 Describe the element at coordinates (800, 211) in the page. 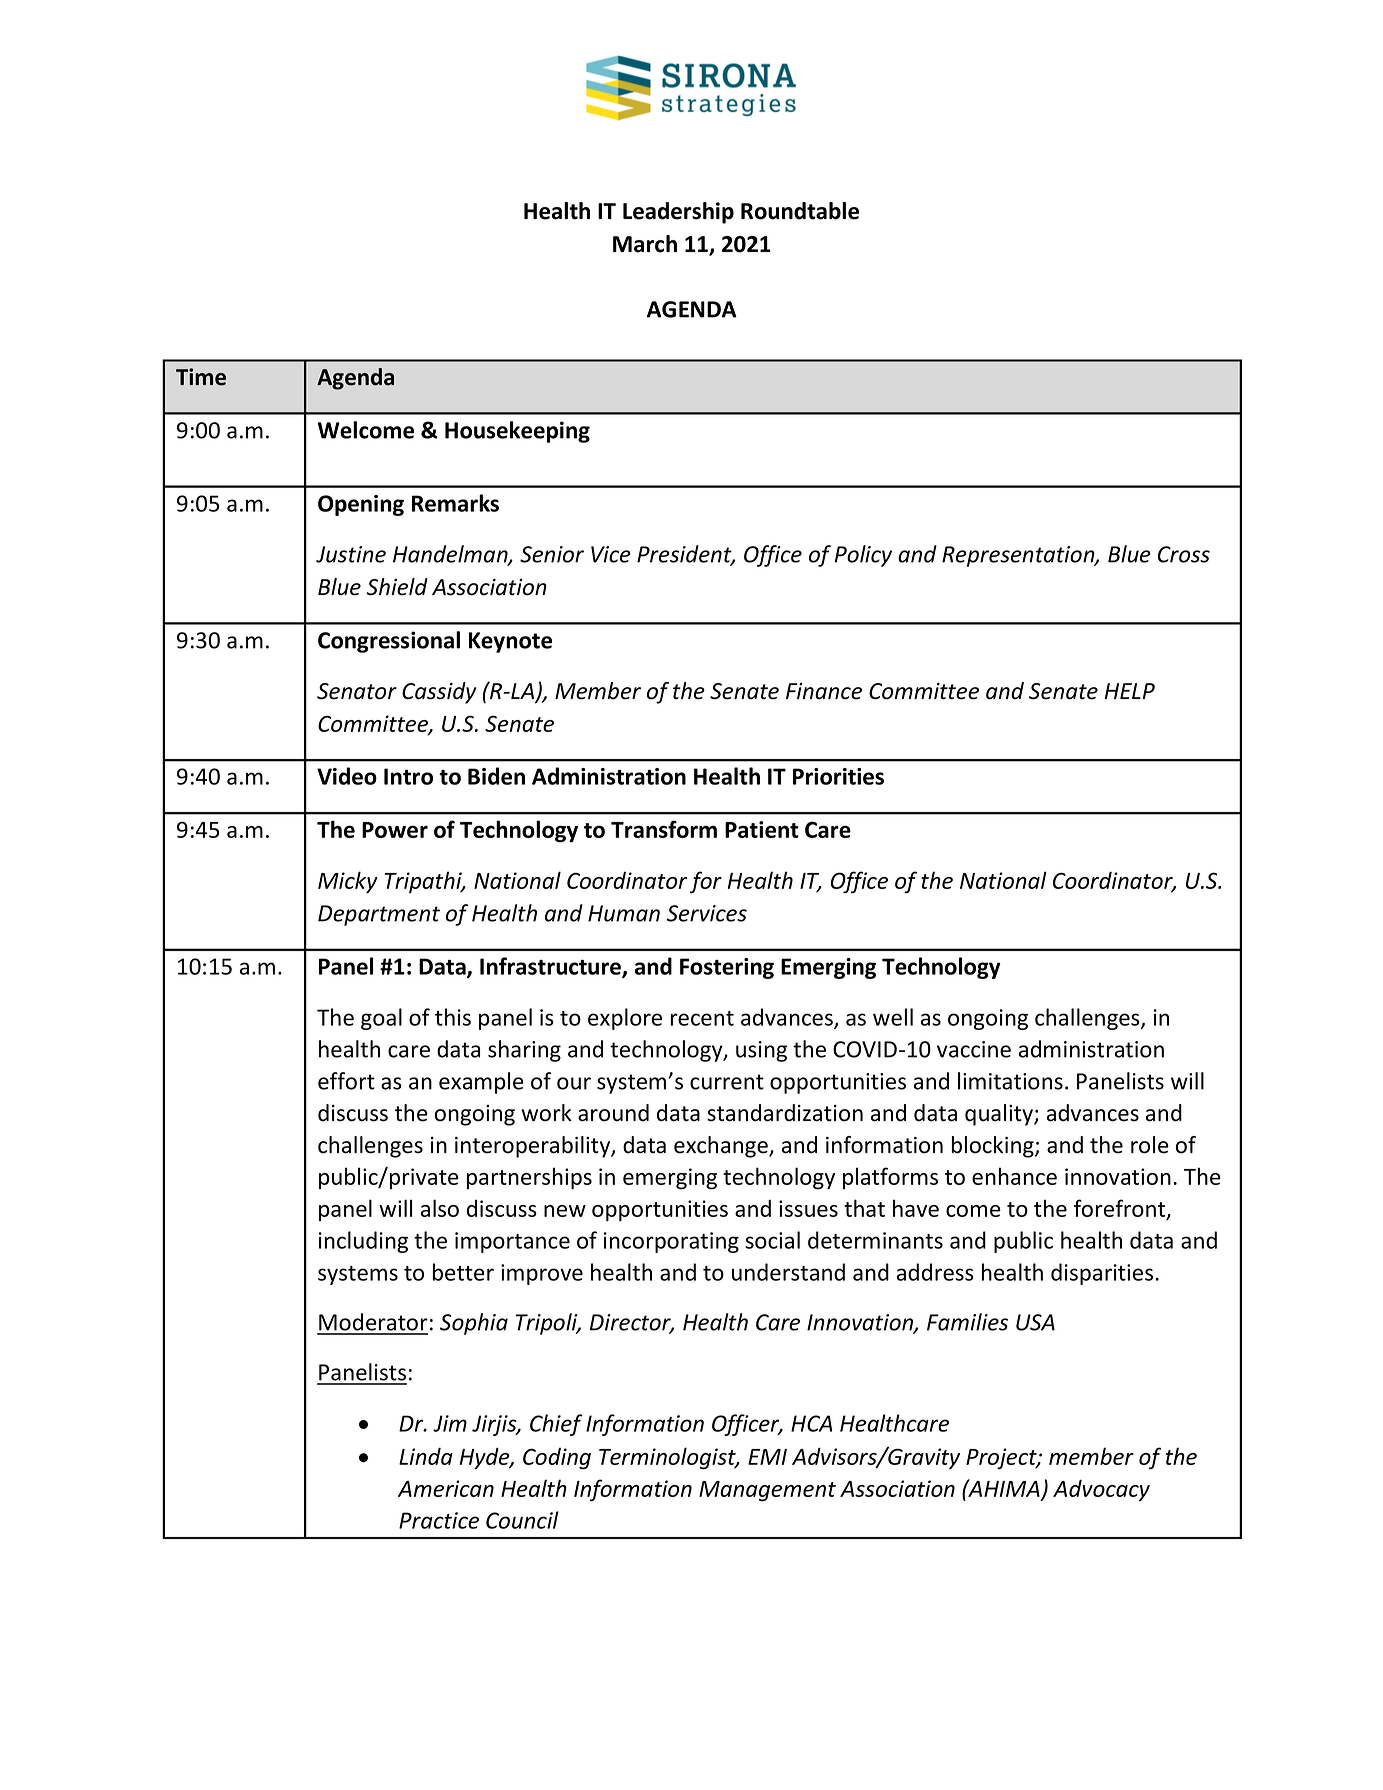

I see `Roundtable` at that location.
